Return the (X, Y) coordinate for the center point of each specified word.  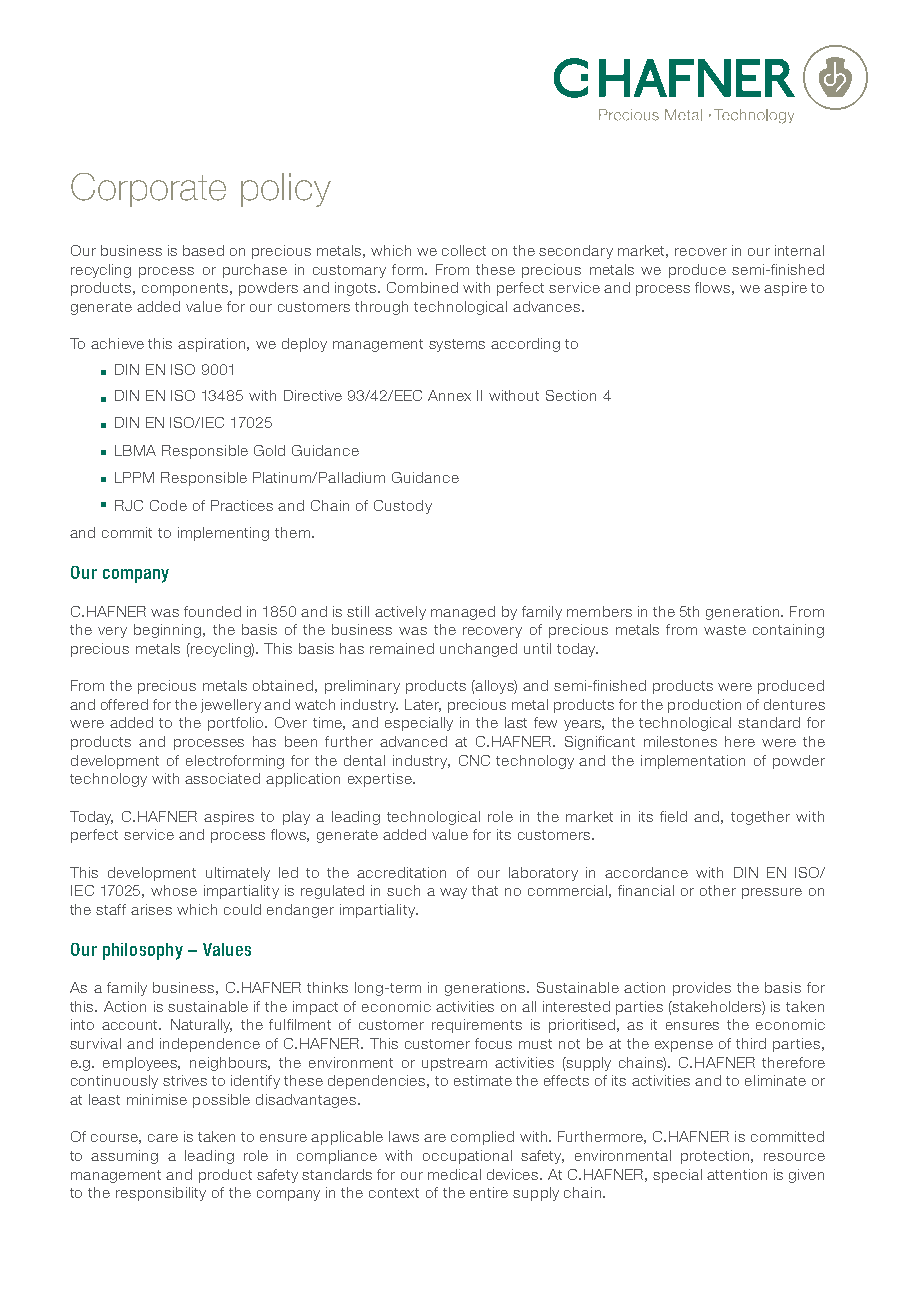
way (453, 893)
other (718, 890)
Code (168, 505)
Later (423, 705)
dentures (794, 704)
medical (454, 1174)
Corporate (148, 190)
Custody (403, 507)
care (163, 1138)
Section (571, 395)
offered (124, 704)
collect (464, 250)
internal (799, 250)
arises (151, 909)
